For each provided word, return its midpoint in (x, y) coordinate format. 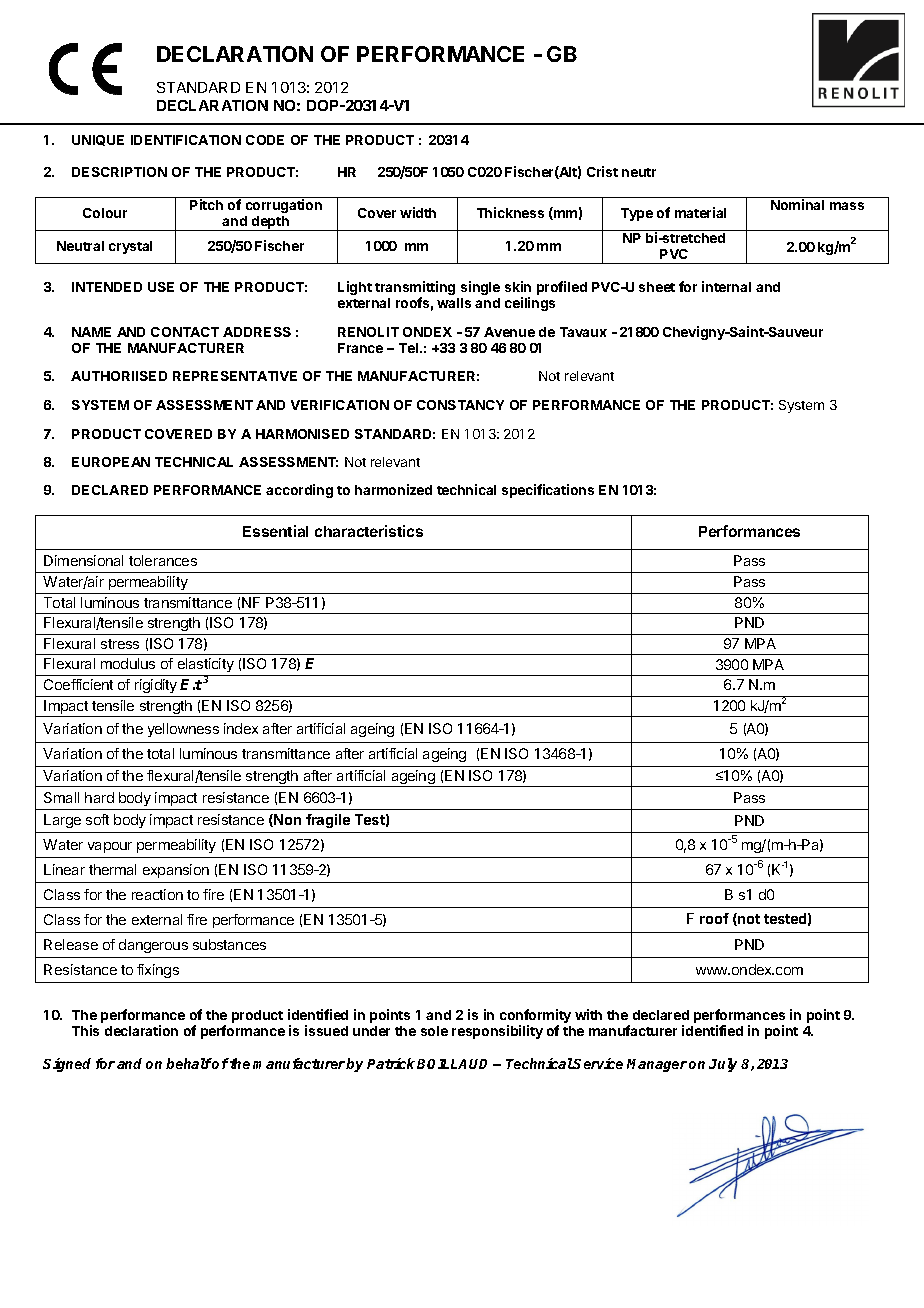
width (418, 212)
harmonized (393, 489)
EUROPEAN (111, 462)
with (588, 1014)
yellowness (183, 730)
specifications (548, 491)
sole (434, 1031)
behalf (189, 1063)
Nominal (797, 204)
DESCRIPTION (119, 172)
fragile (328, 821)
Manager (657, 1065)
